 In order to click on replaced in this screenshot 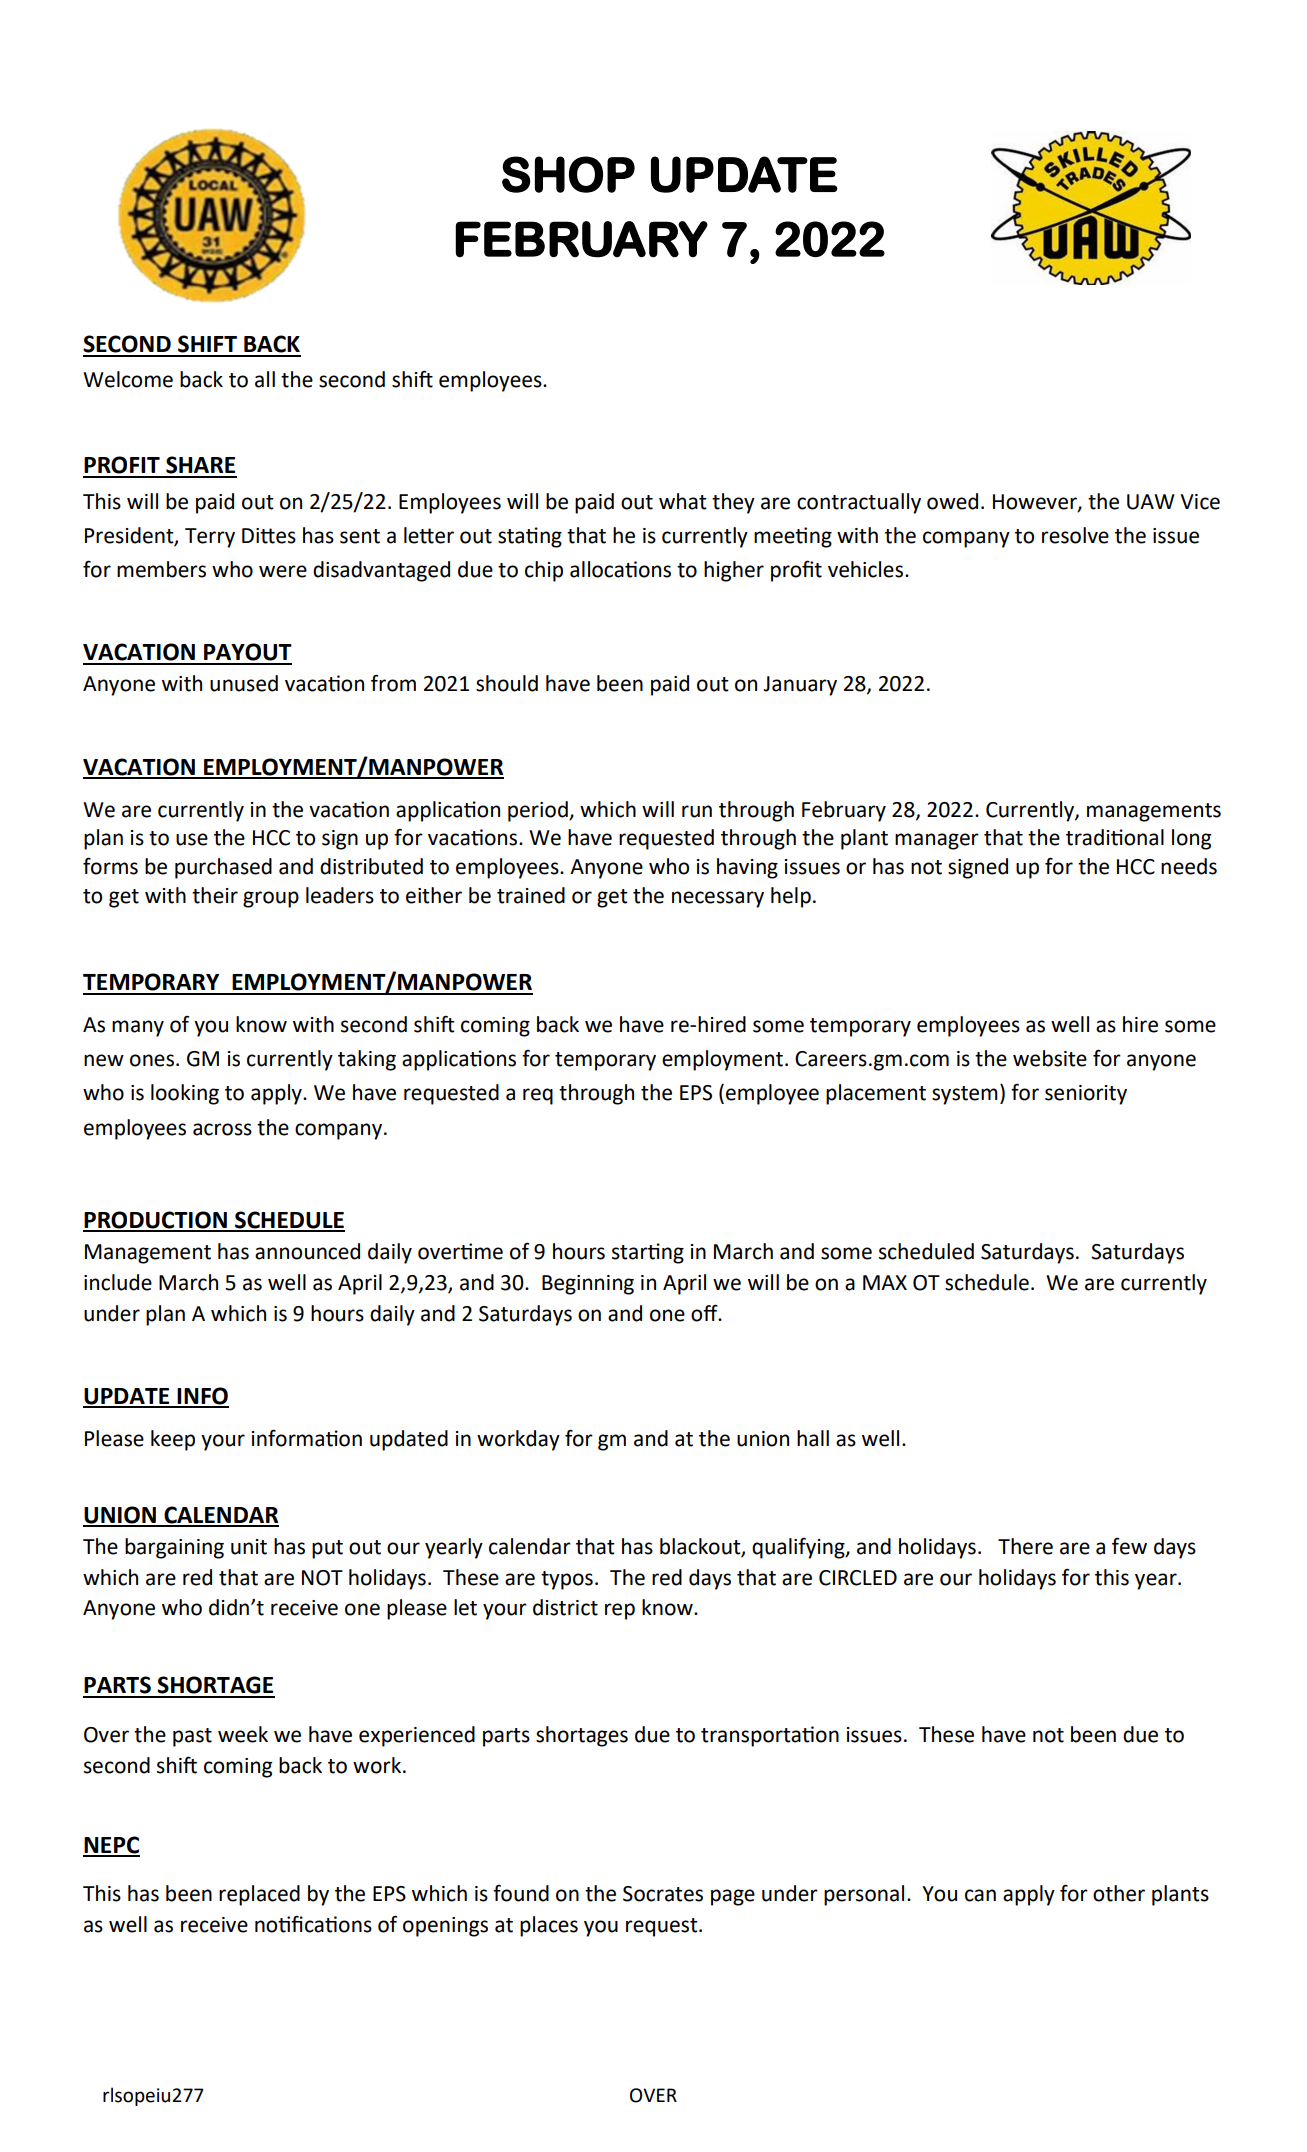, I will do `click(259, 1895)`.
